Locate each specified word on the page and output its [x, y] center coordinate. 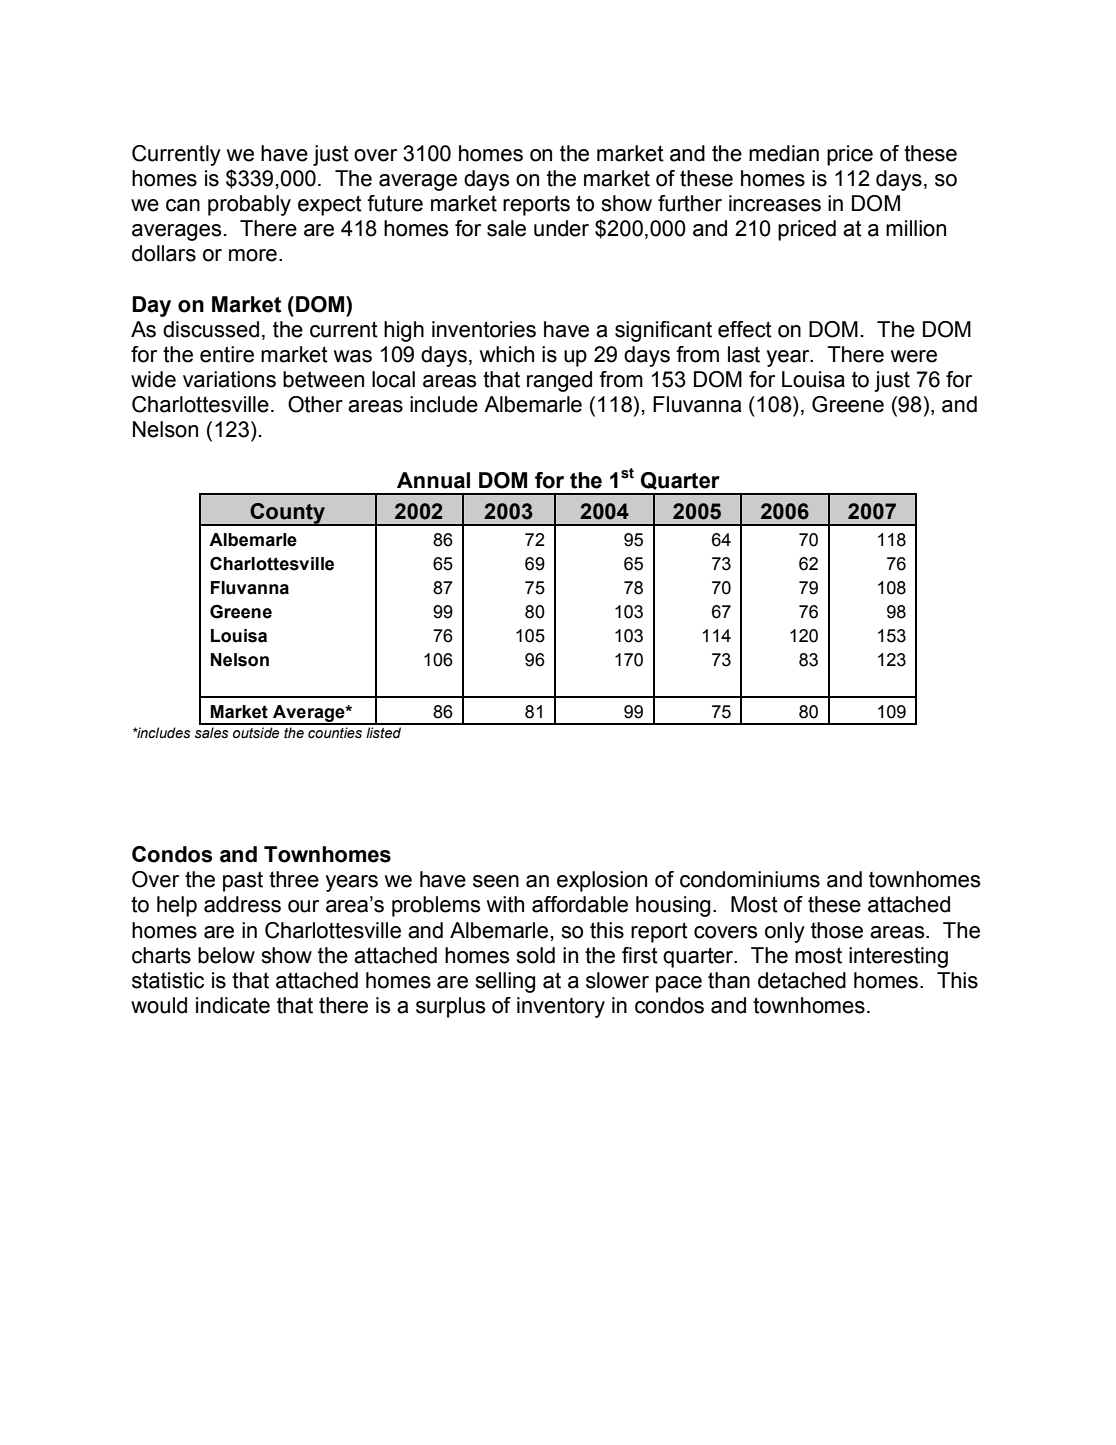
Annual [433, 480]
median [784, 153]
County [287, 514]
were [914, 356]
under [561, 228]
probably [249, 205]
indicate [233, 1005]
